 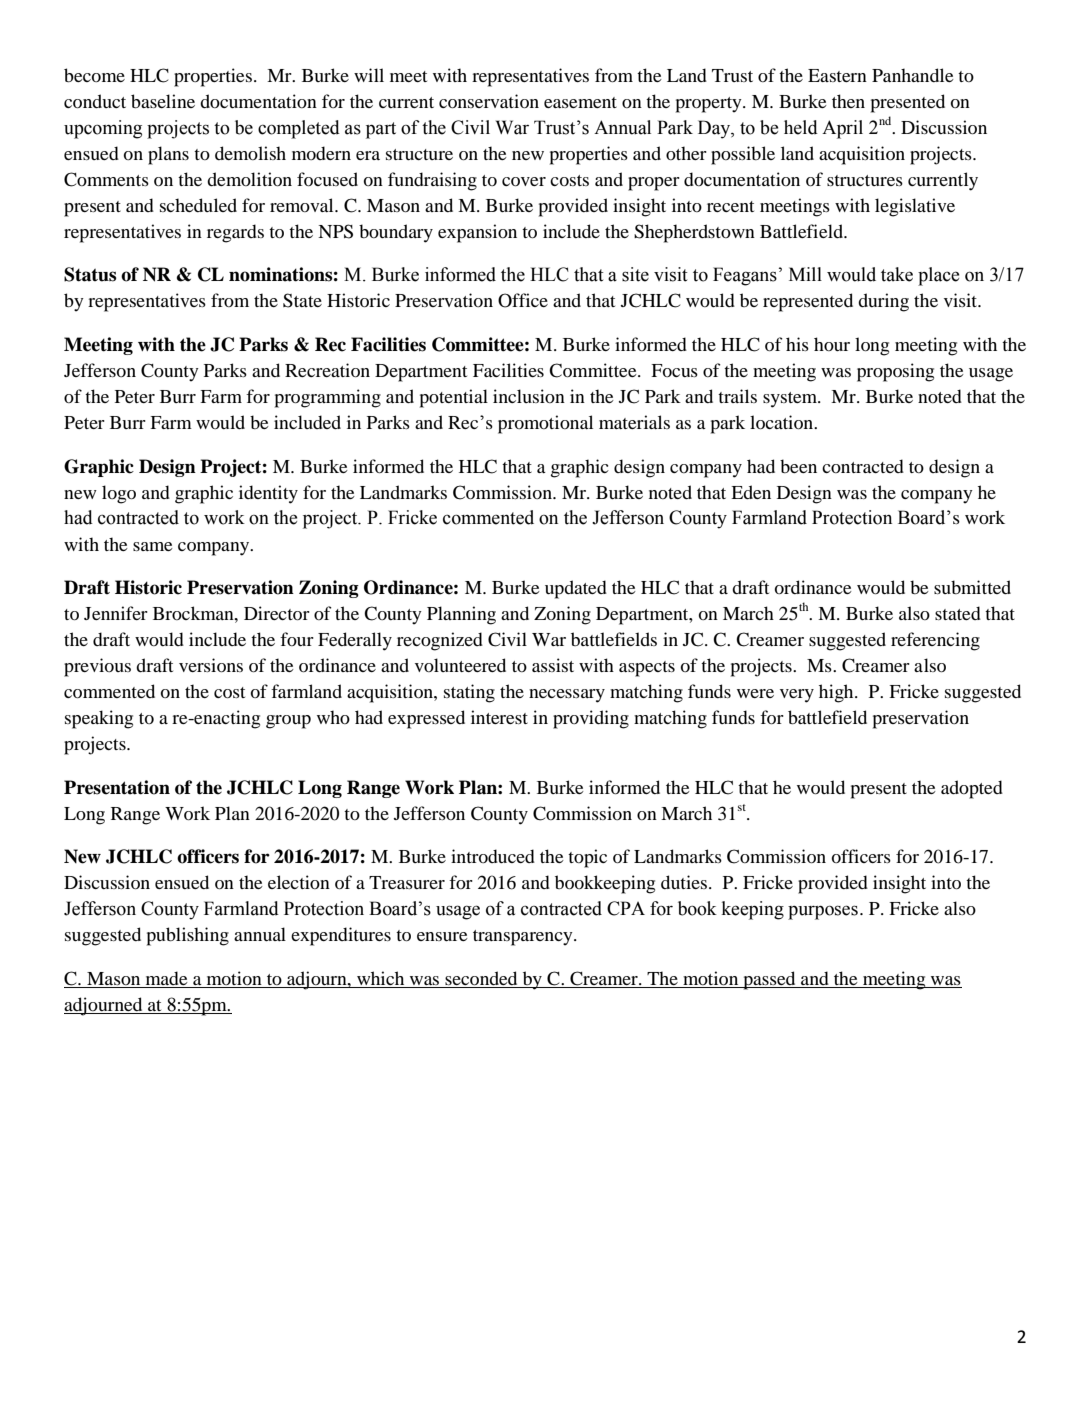 What do you see at coordinates (798, 466) in the page?
I see `been` at bounding box center [798, 466].
